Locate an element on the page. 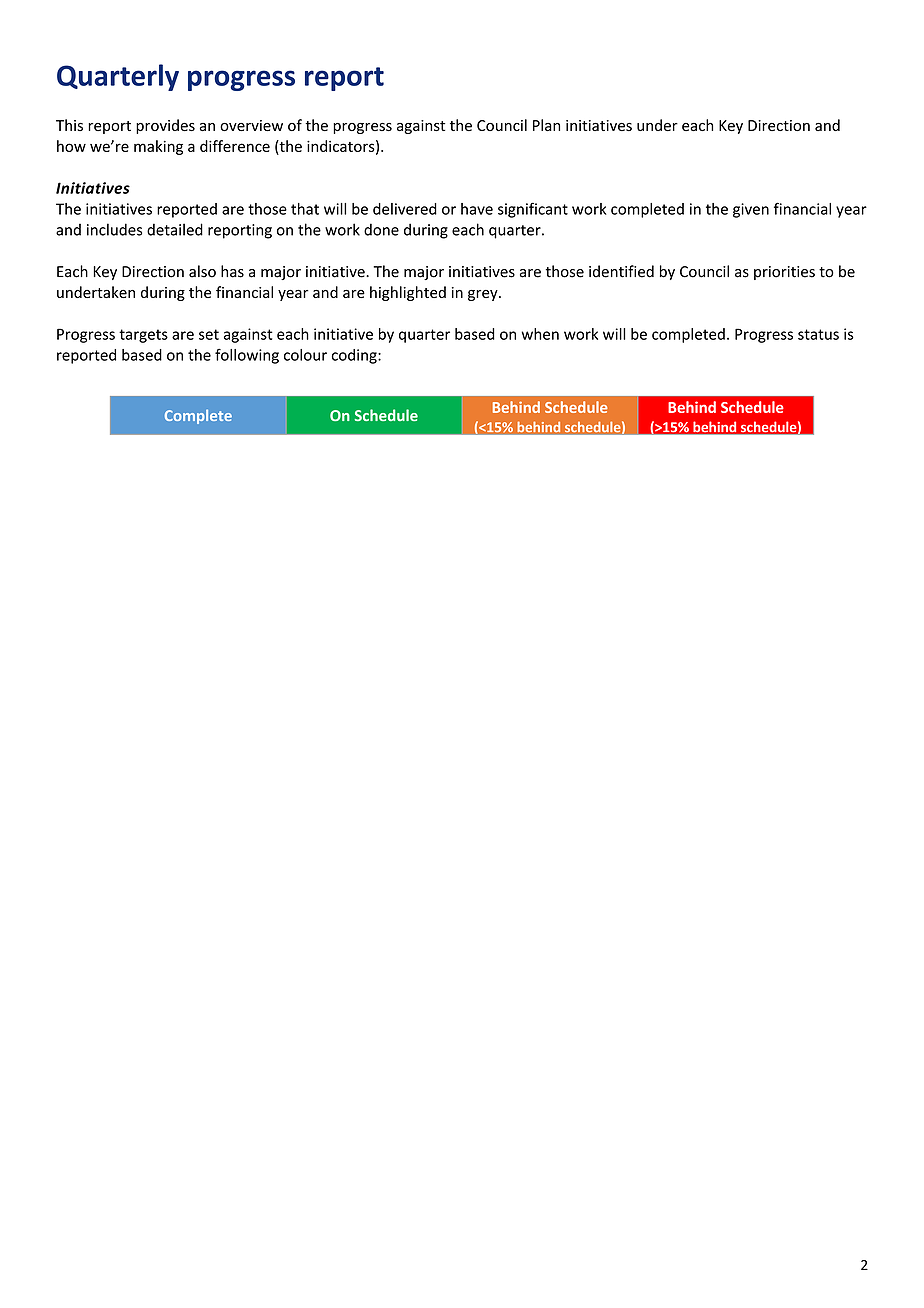 The height and width of the page is (1308, 924). significant is located at coordinates (533, 210).
